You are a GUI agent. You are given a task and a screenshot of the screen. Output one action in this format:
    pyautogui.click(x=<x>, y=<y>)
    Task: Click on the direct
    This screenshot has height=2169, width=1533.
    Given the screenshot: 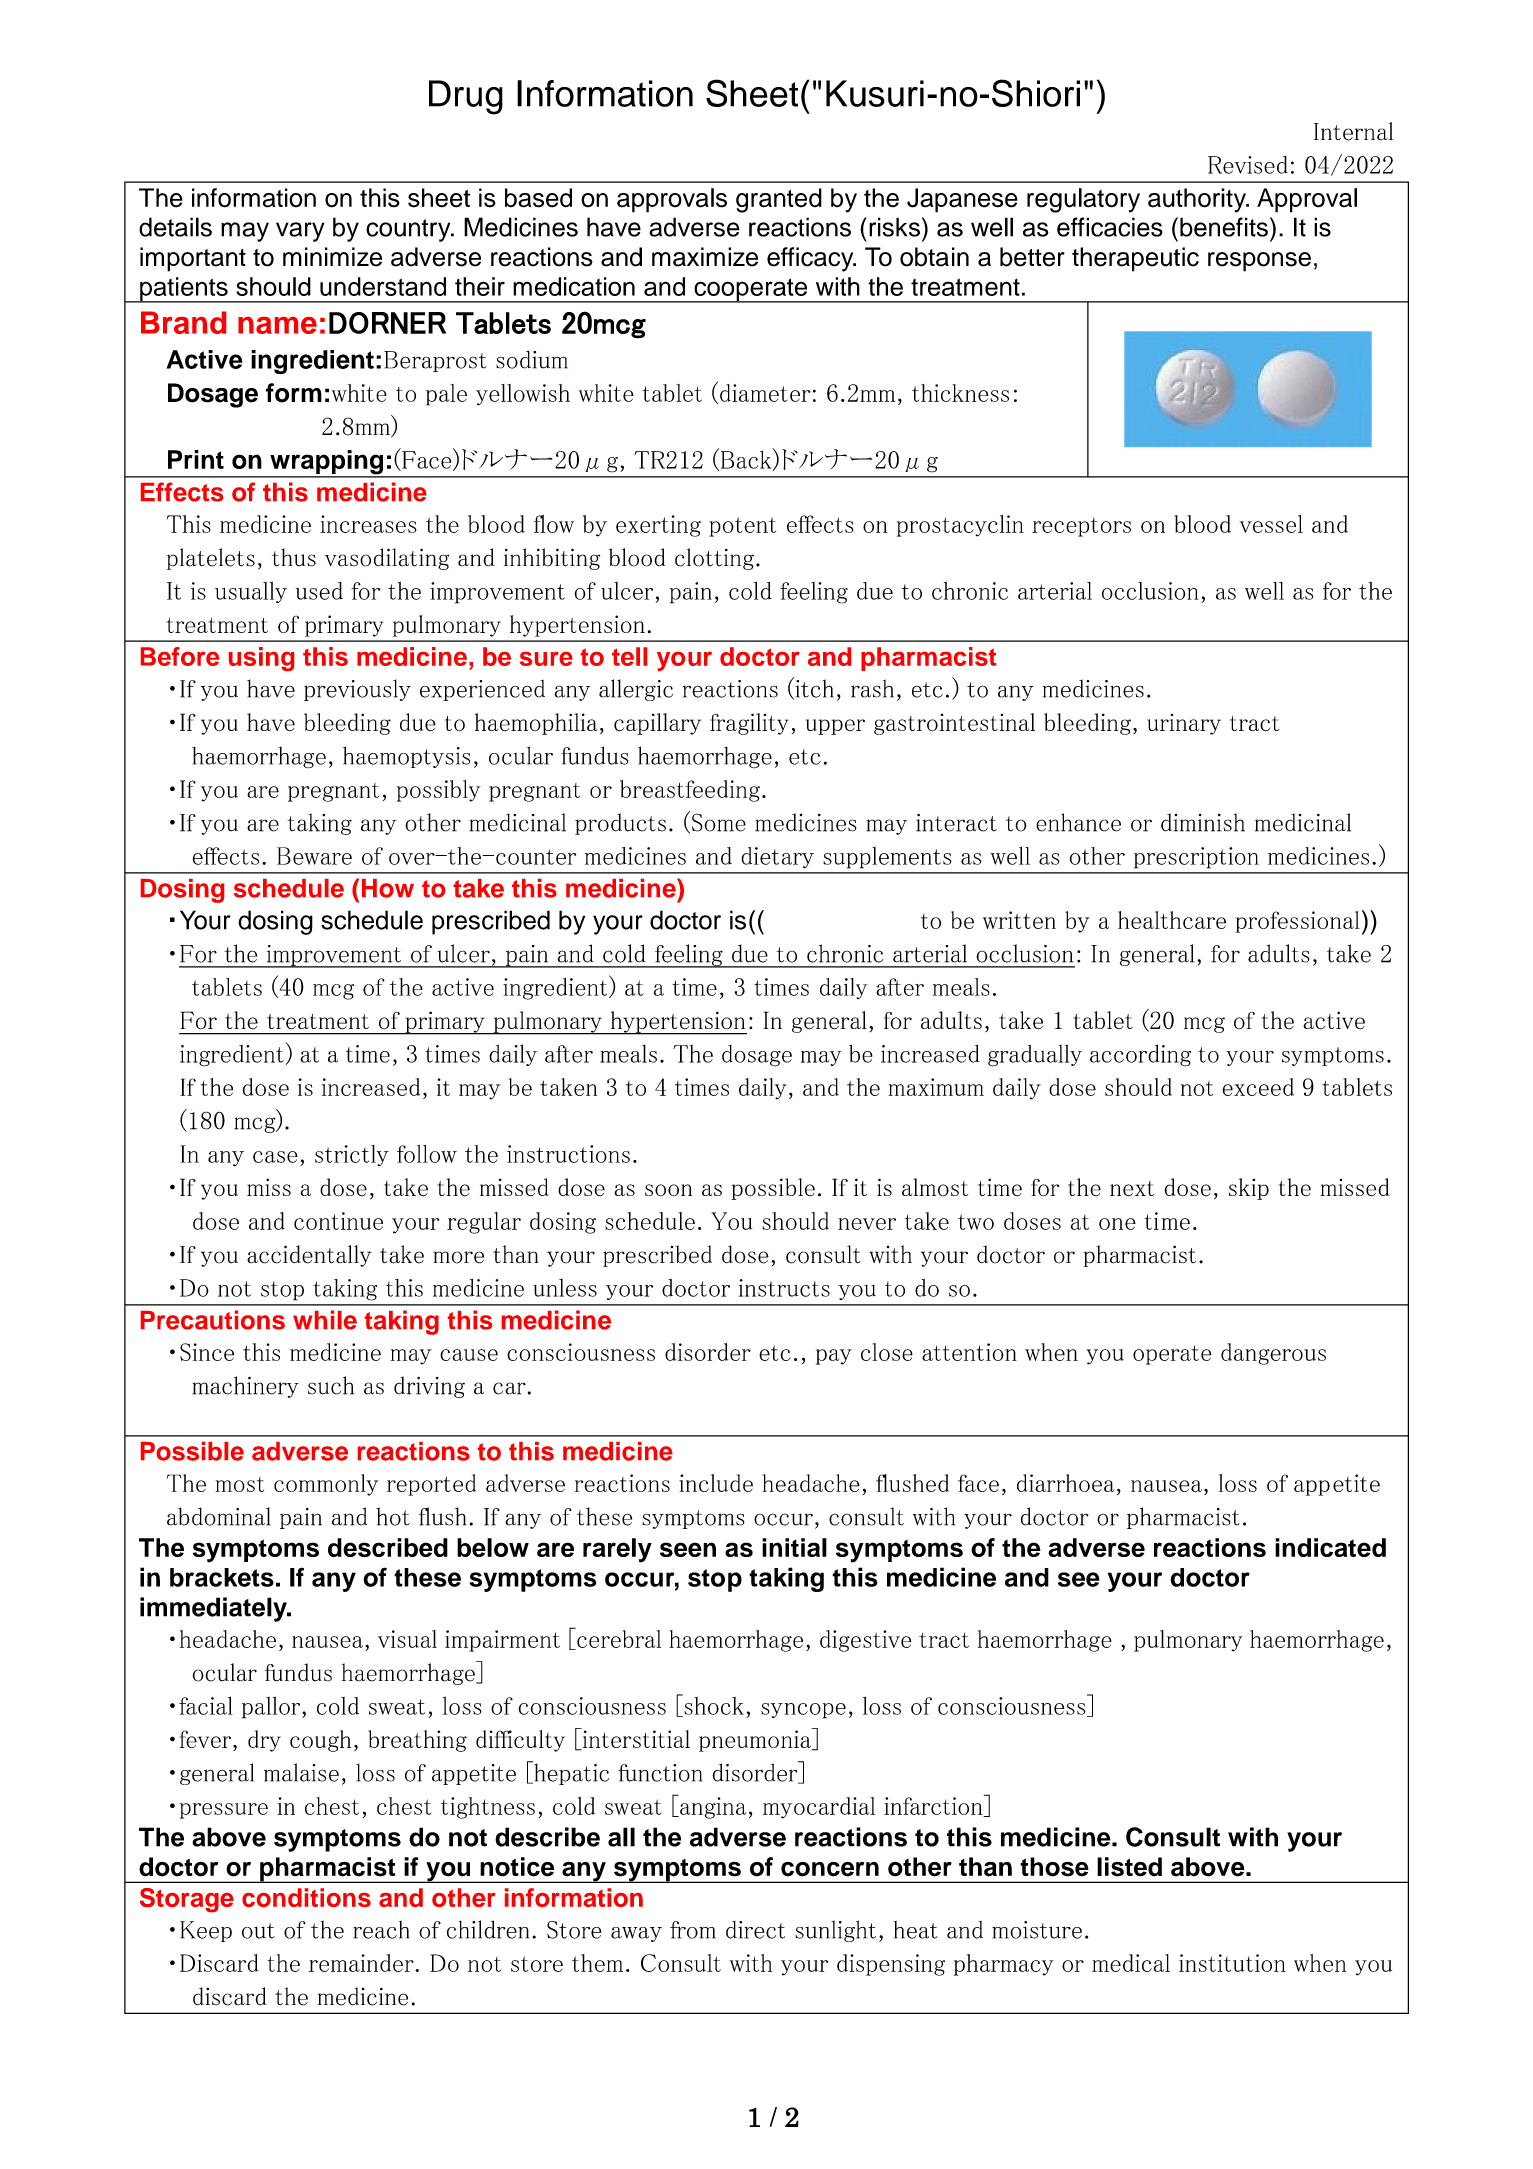 What is the action you would take?
    pyautogui.click(x=755, y=1930)
